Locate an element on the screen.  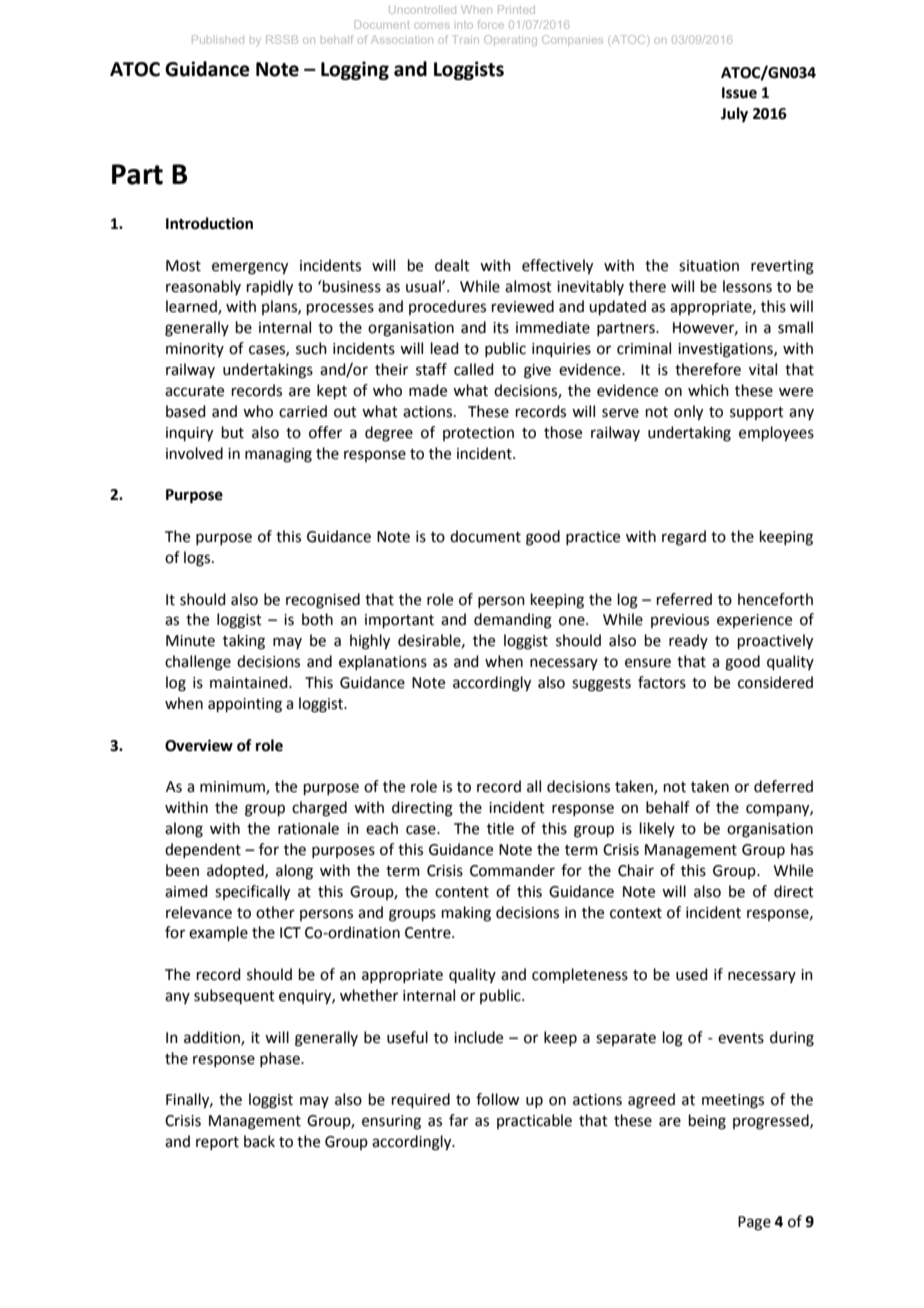
both is located at coordinates (317, 619).
